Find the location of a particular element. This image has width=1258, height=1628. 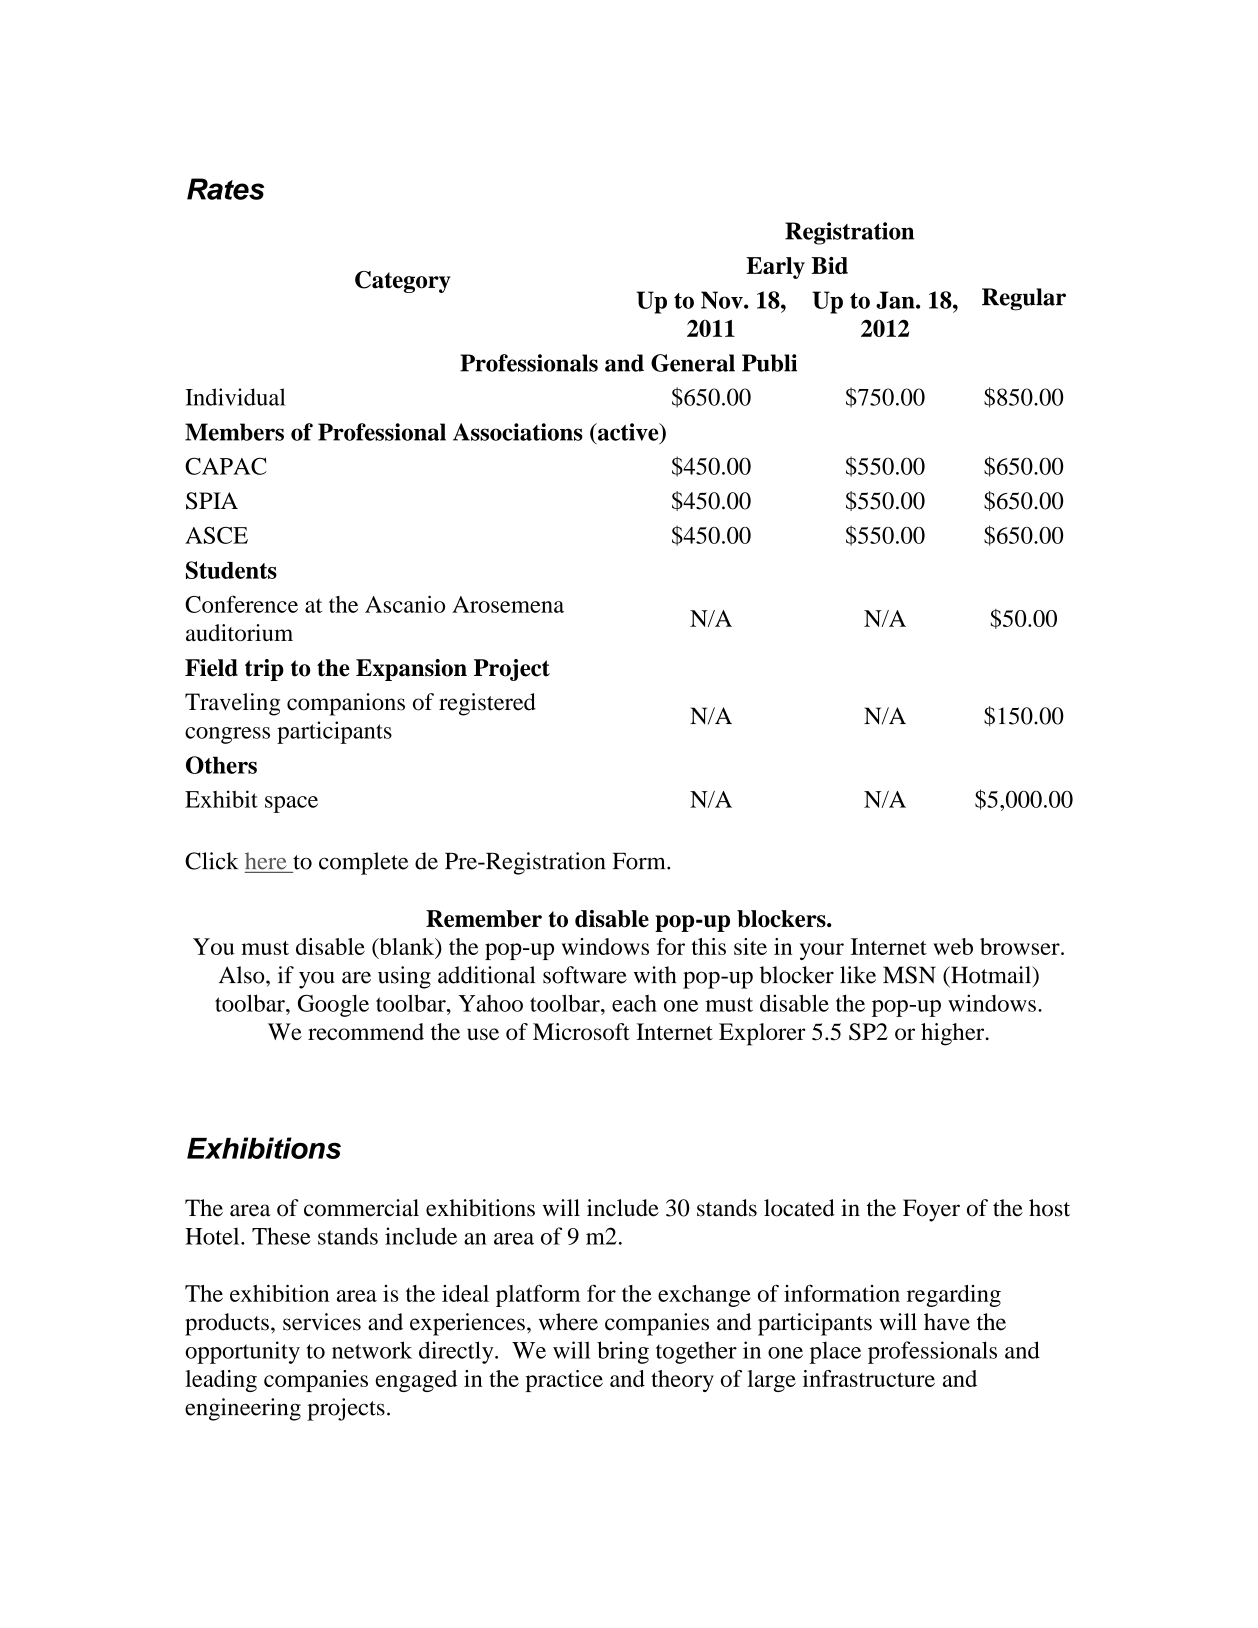

Publi is located at coordinates (769, 363).
